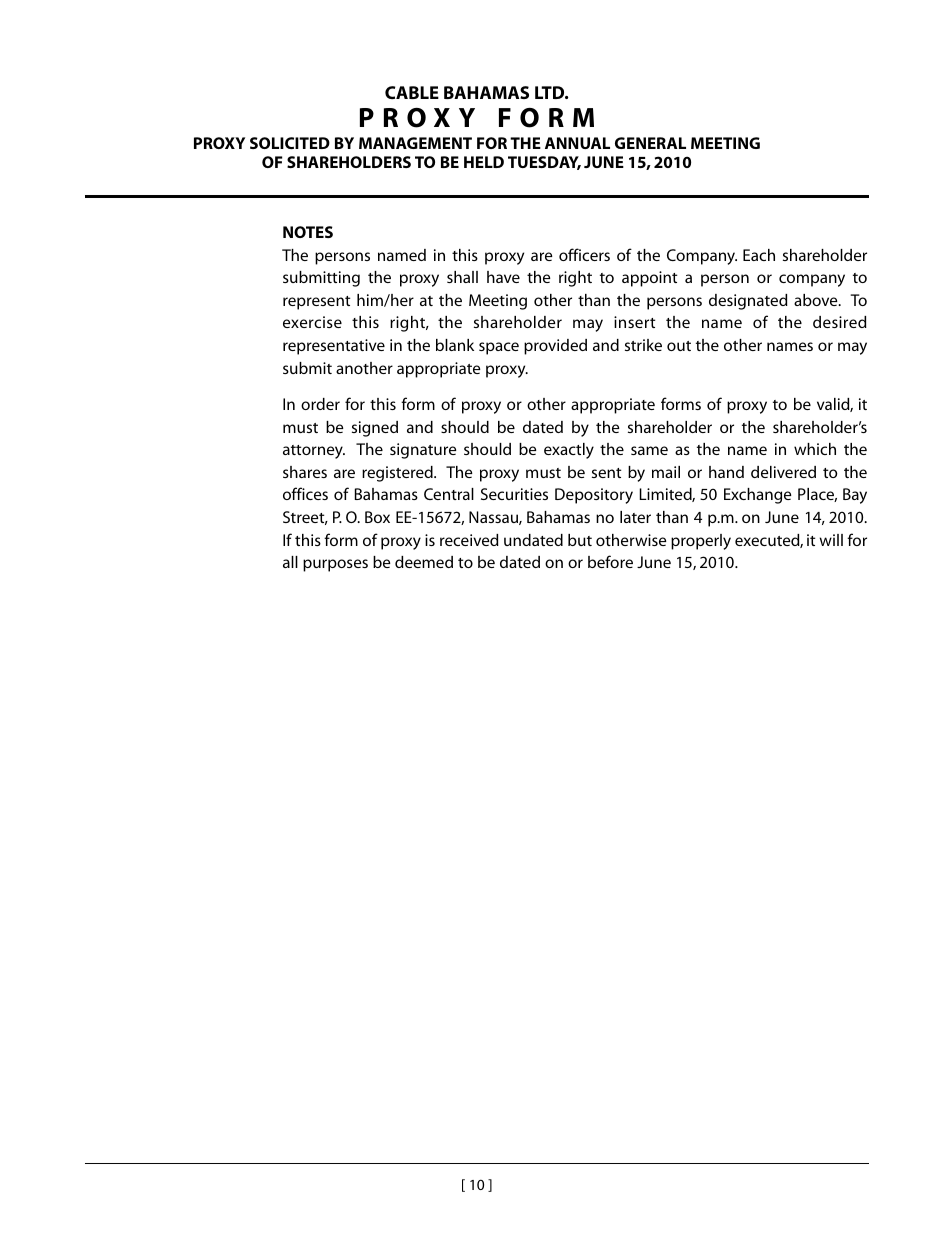  What do you see at coordinates (584, 254) in the page?
I see `officers` at bounding box center [584, 254].
